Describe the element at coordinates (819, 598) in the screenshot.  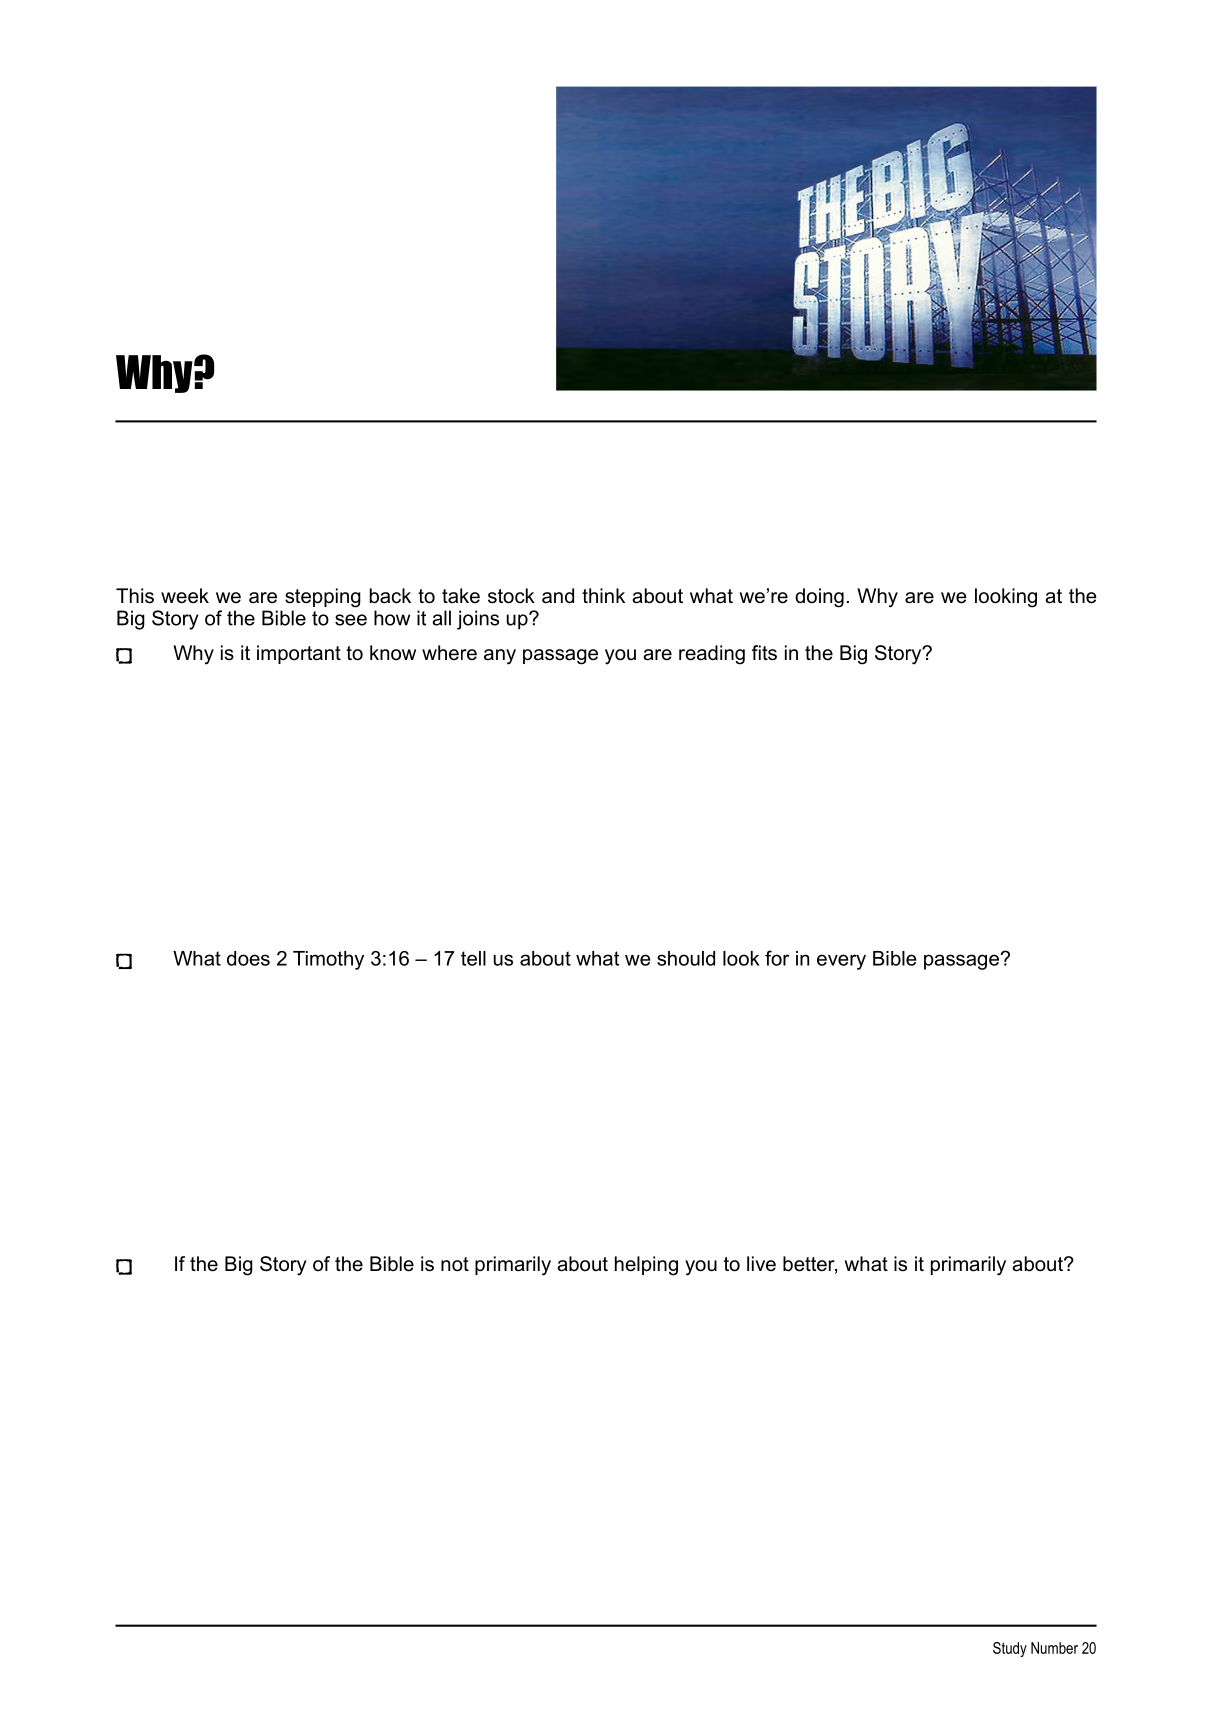
I see `doing` at that location.
